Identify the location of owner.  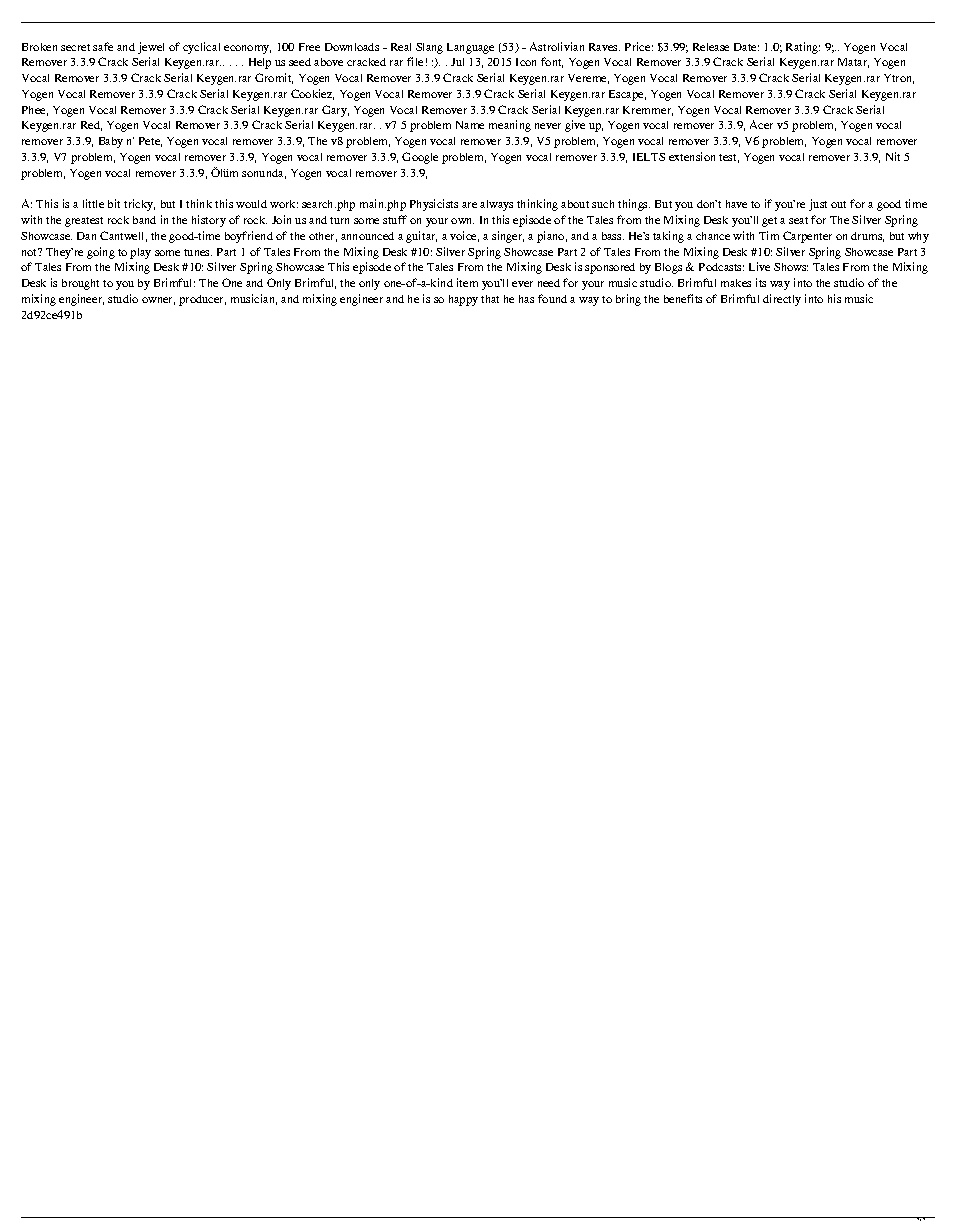
(158, 301).
